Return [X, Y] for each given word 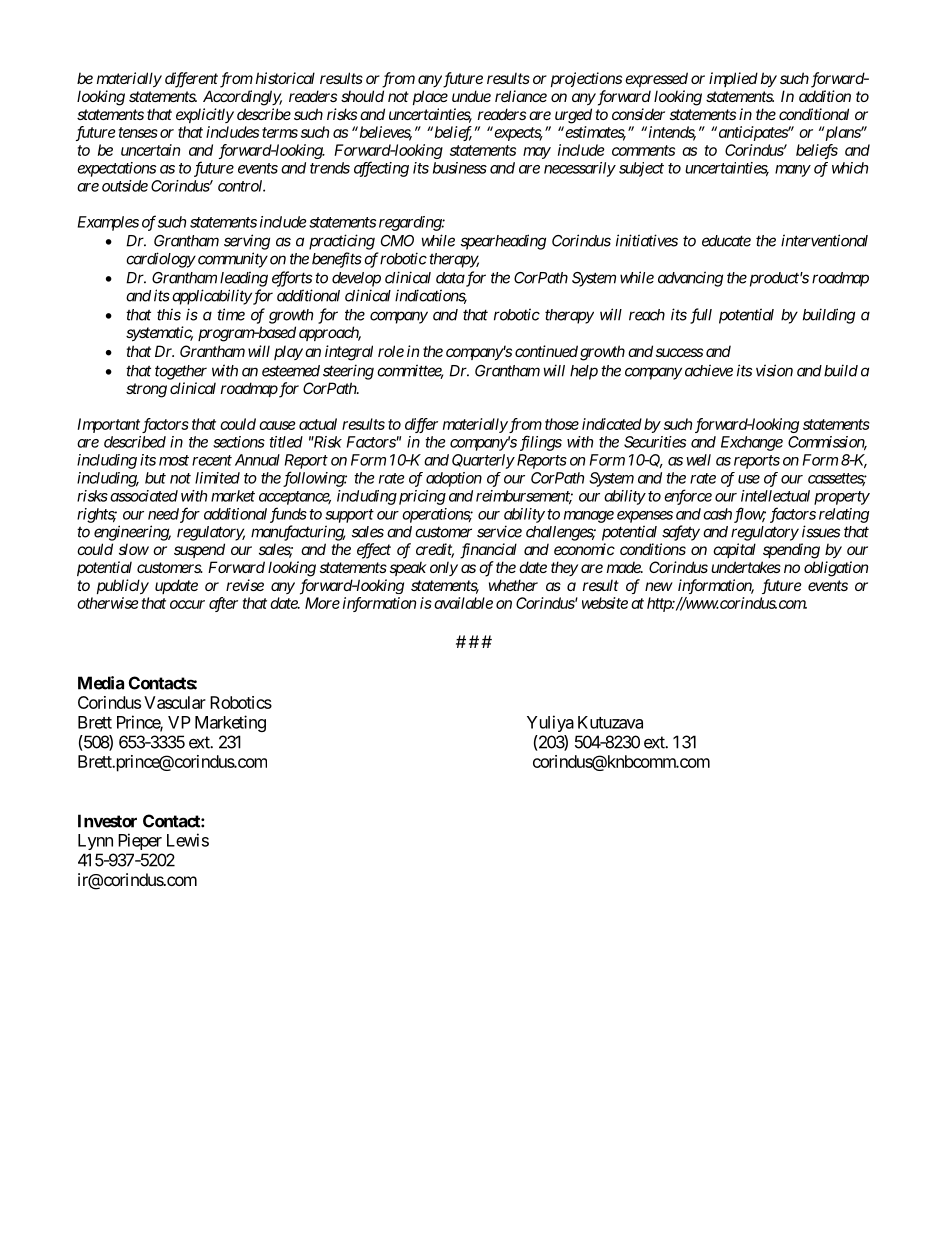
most [174, 460]
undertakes [746, 567]
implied [733, 79]
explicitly [205, 115]
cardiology [161, 260]
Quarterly [483, 461]
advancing [690, 279]
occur [187, 604]
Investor [107, 821]
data [450, 278]
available [463, 603]
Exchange [752, 443]
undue [471, 96]
